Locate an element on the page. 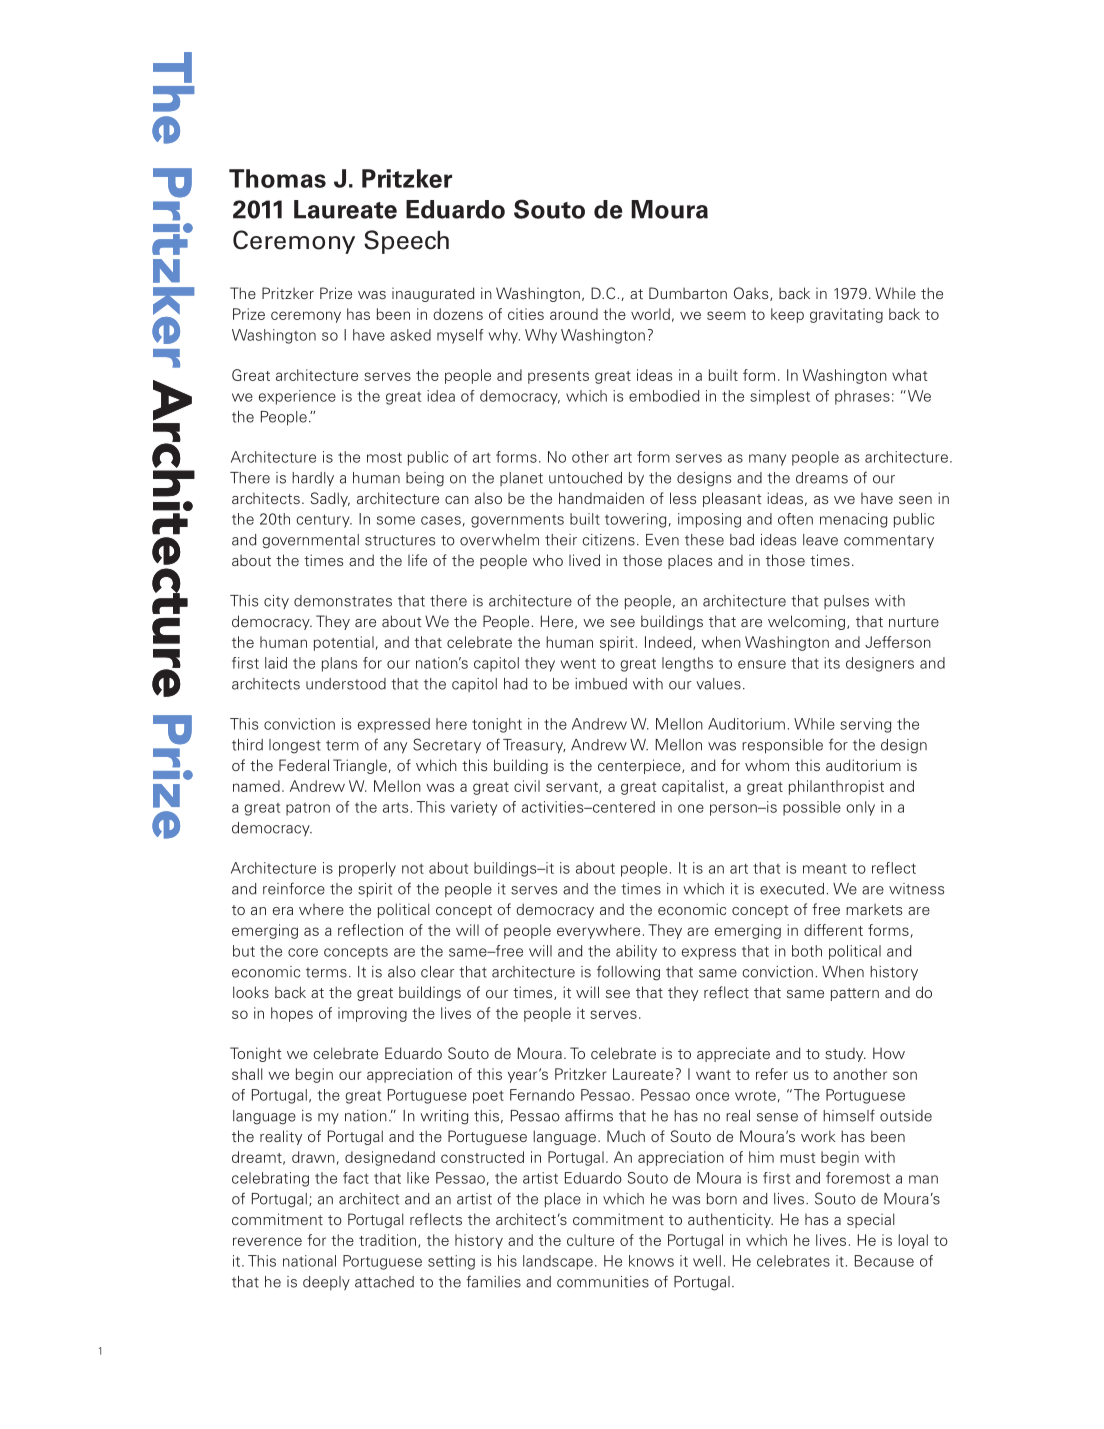 The image size is (1104, 1429). Treasury is located at coordinates (534, 746).
